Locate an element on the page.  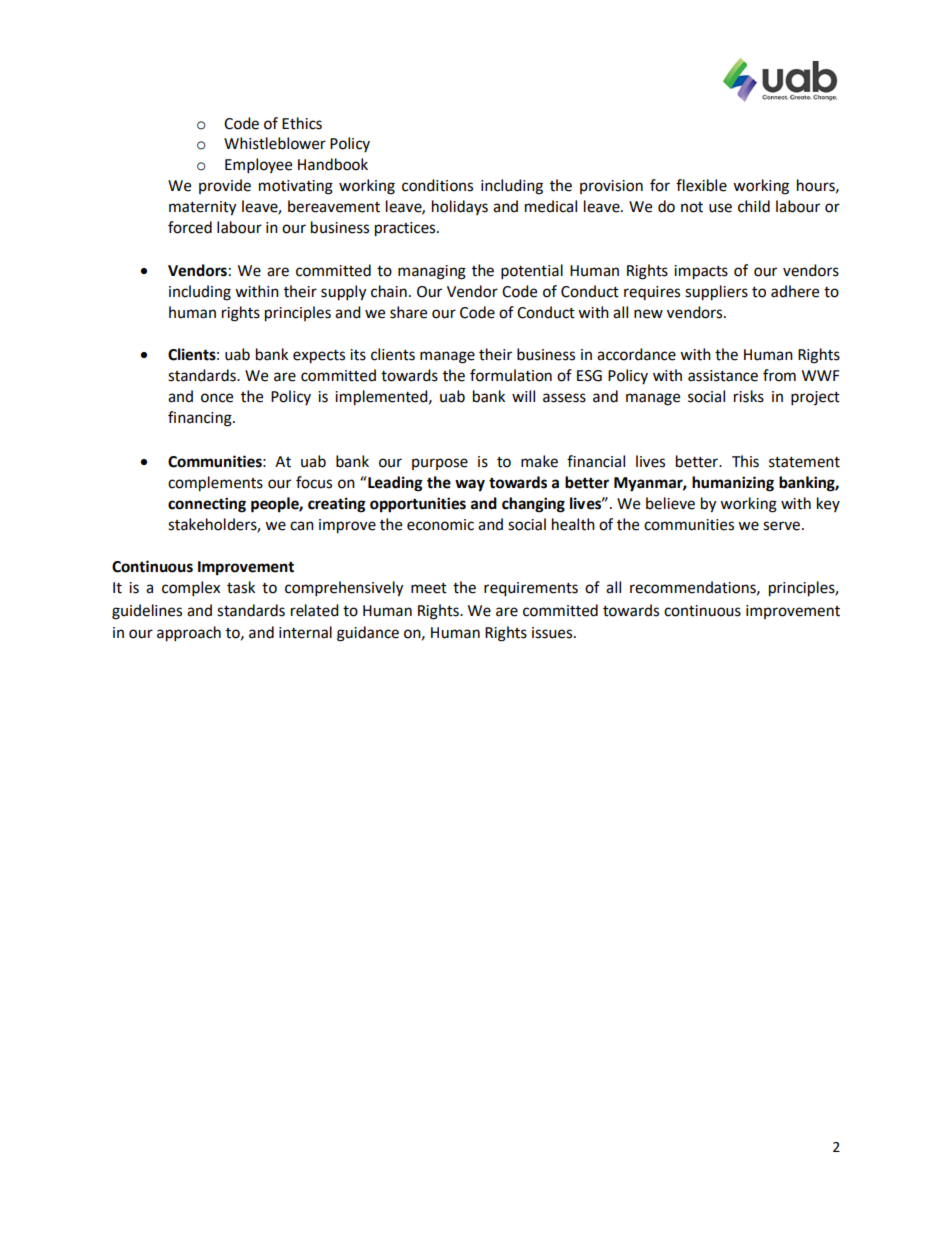
potential is located at coordinates (532, 272).
